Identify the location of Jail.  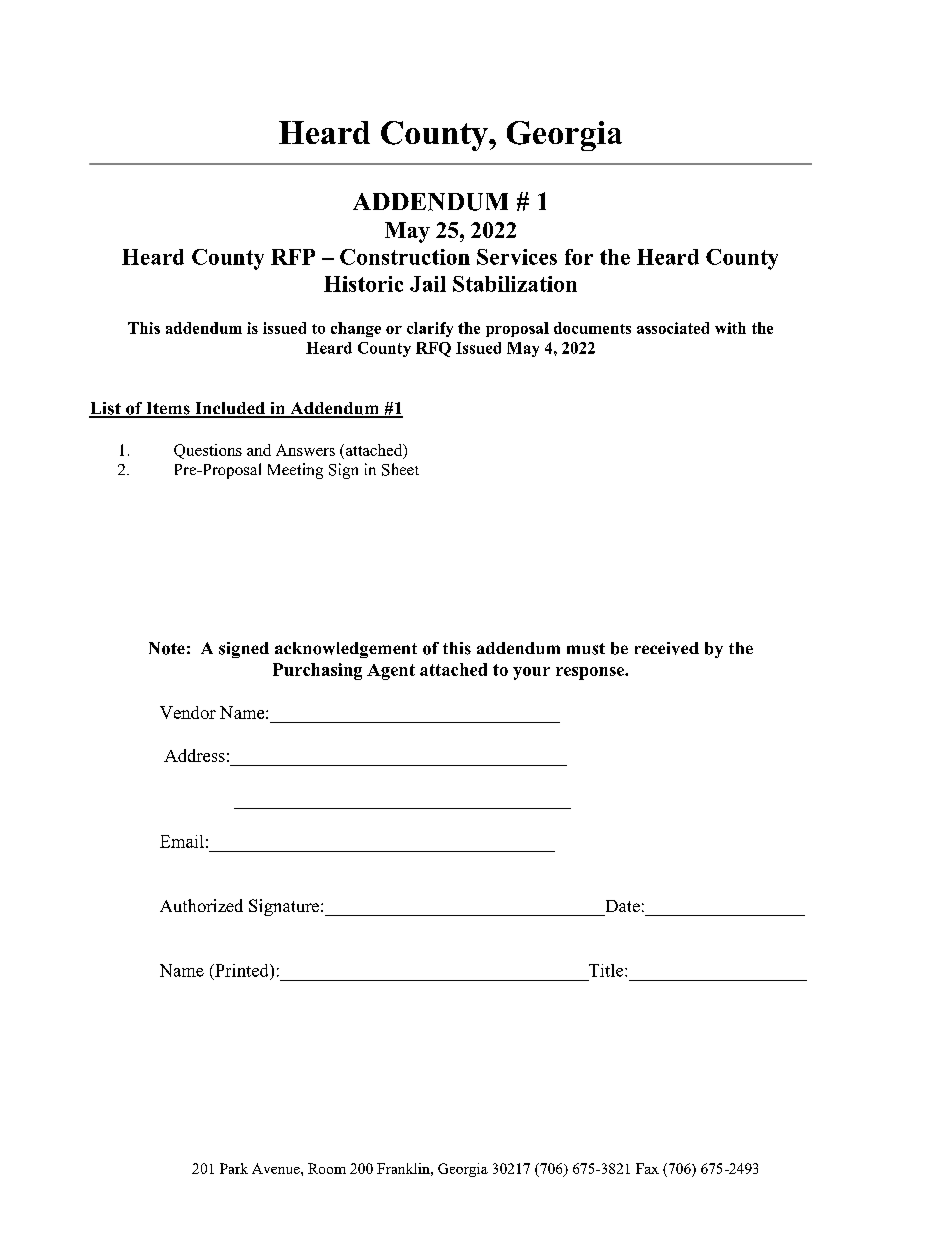
(428, 284).
